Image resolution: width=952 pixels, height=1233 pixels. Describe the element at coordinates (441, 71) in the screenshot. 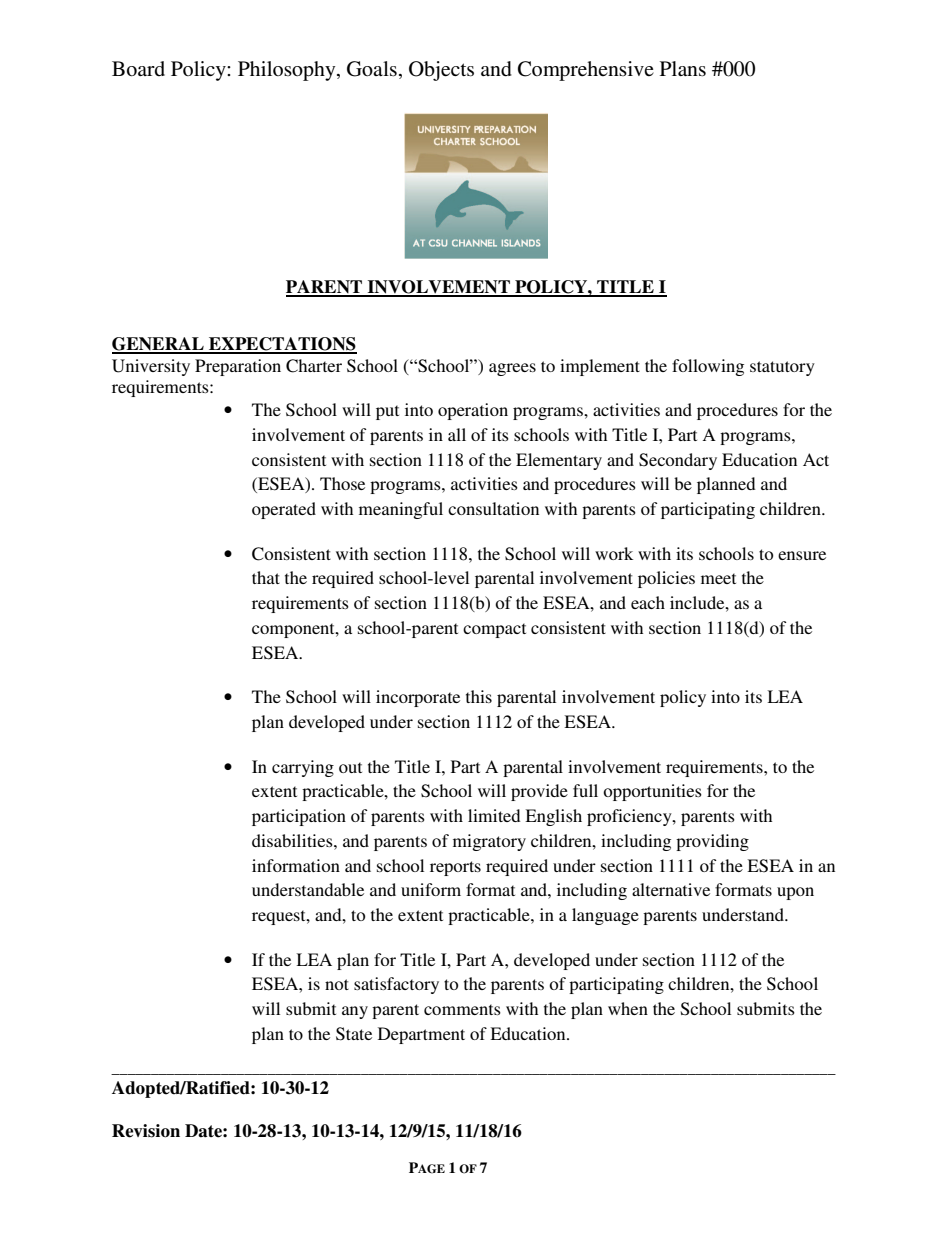

I see `Objects` at that location.
